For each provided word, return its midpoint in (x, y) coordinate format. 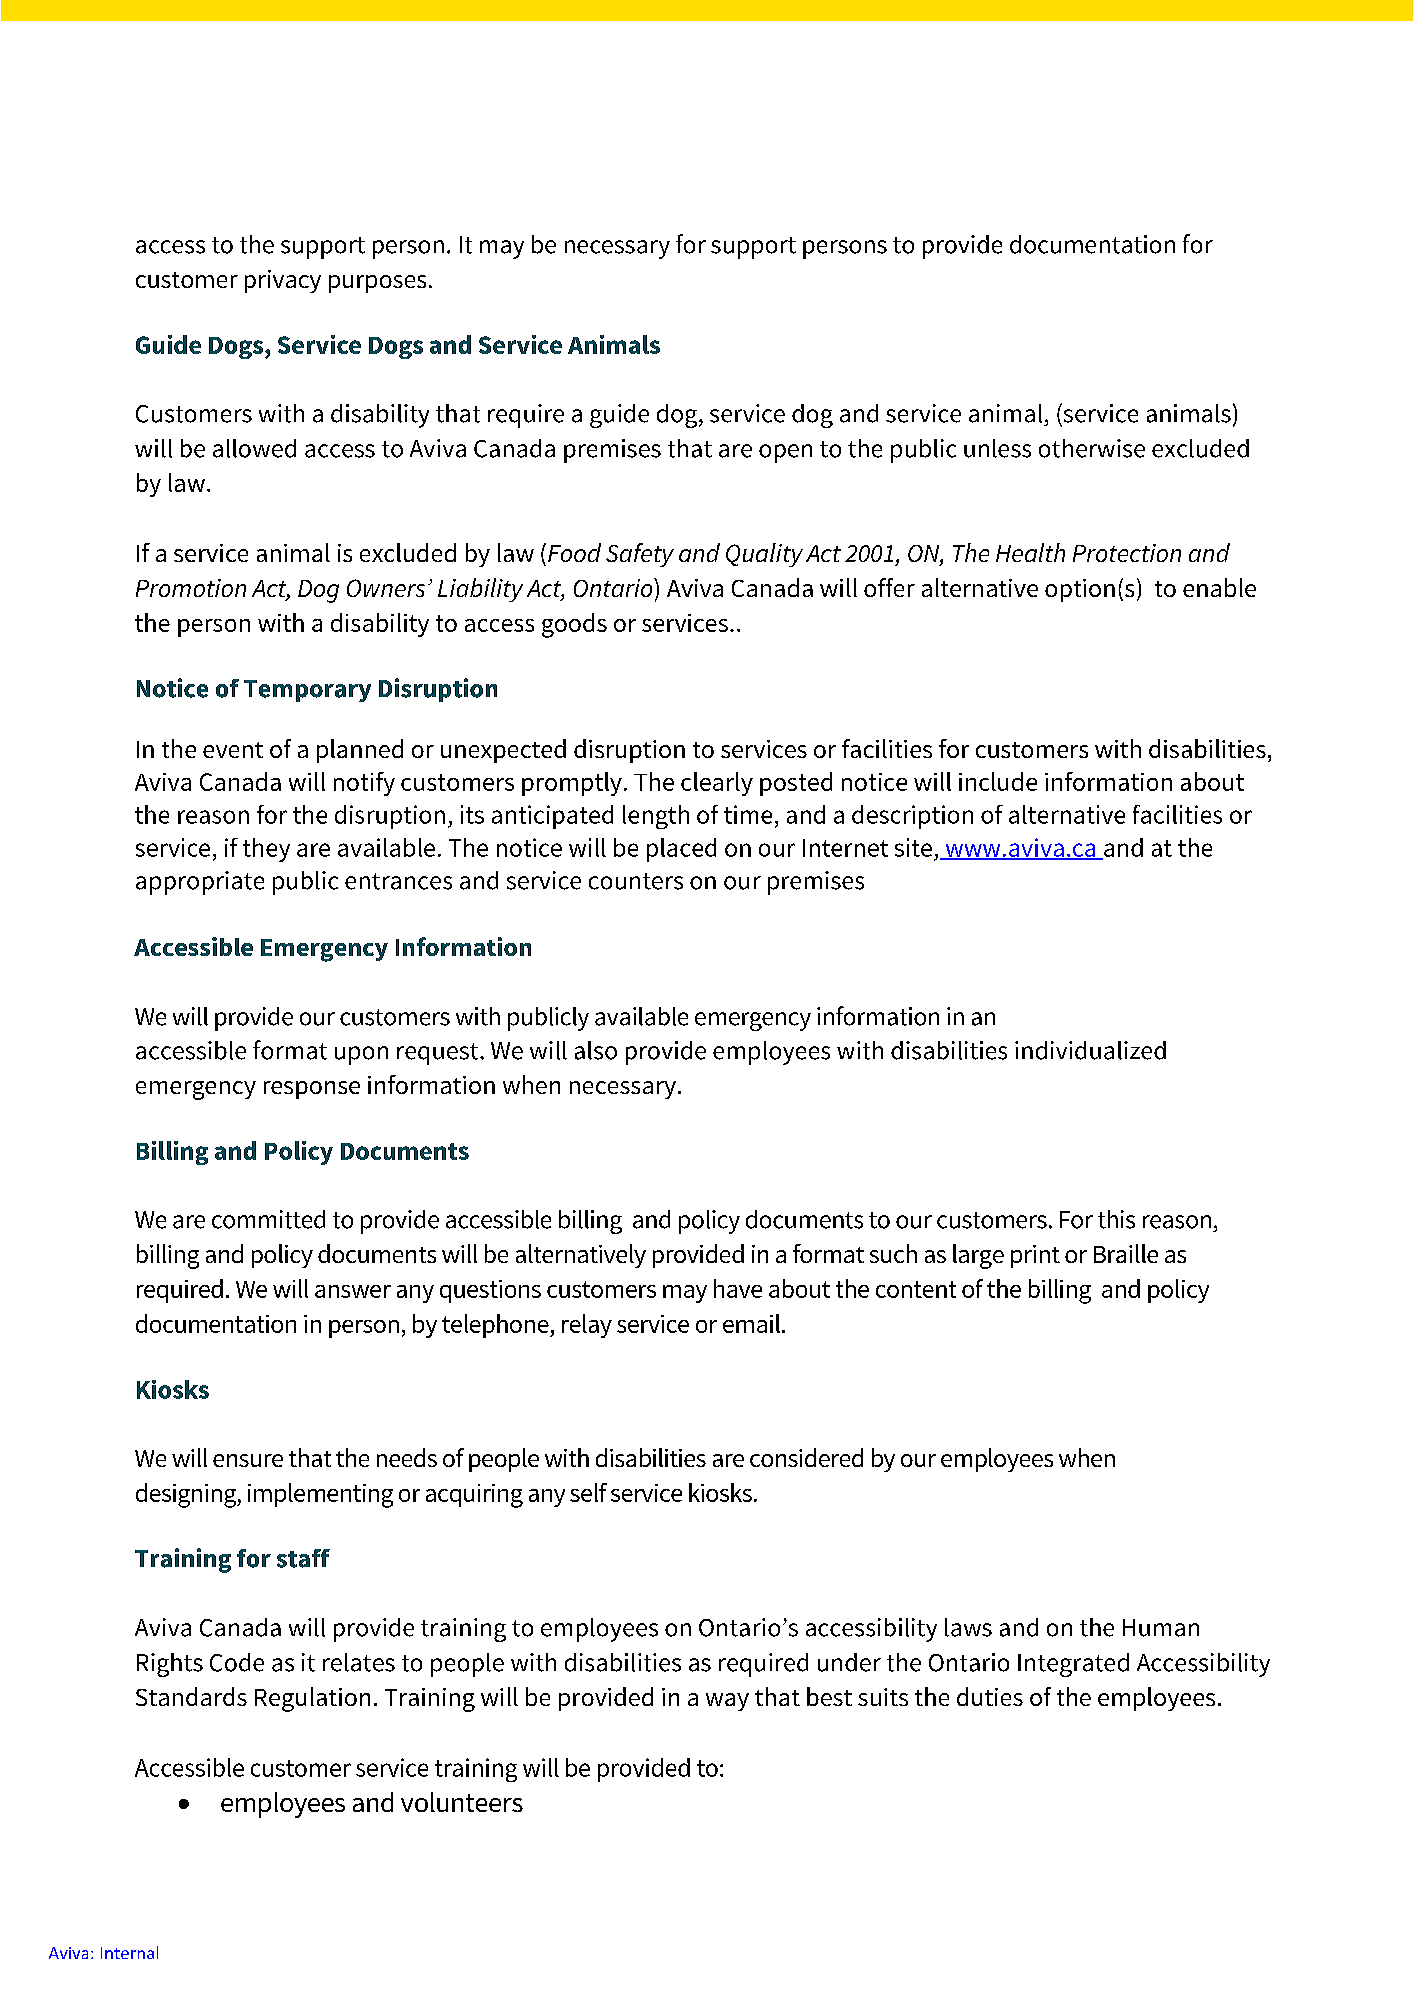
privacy (283, 281)
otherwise (1092, 448)
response (312, 1090)
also (596, 1050)
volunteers (462, 1802)
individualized (1090, 1050)
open (785, 453)
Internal (129, 1952)
